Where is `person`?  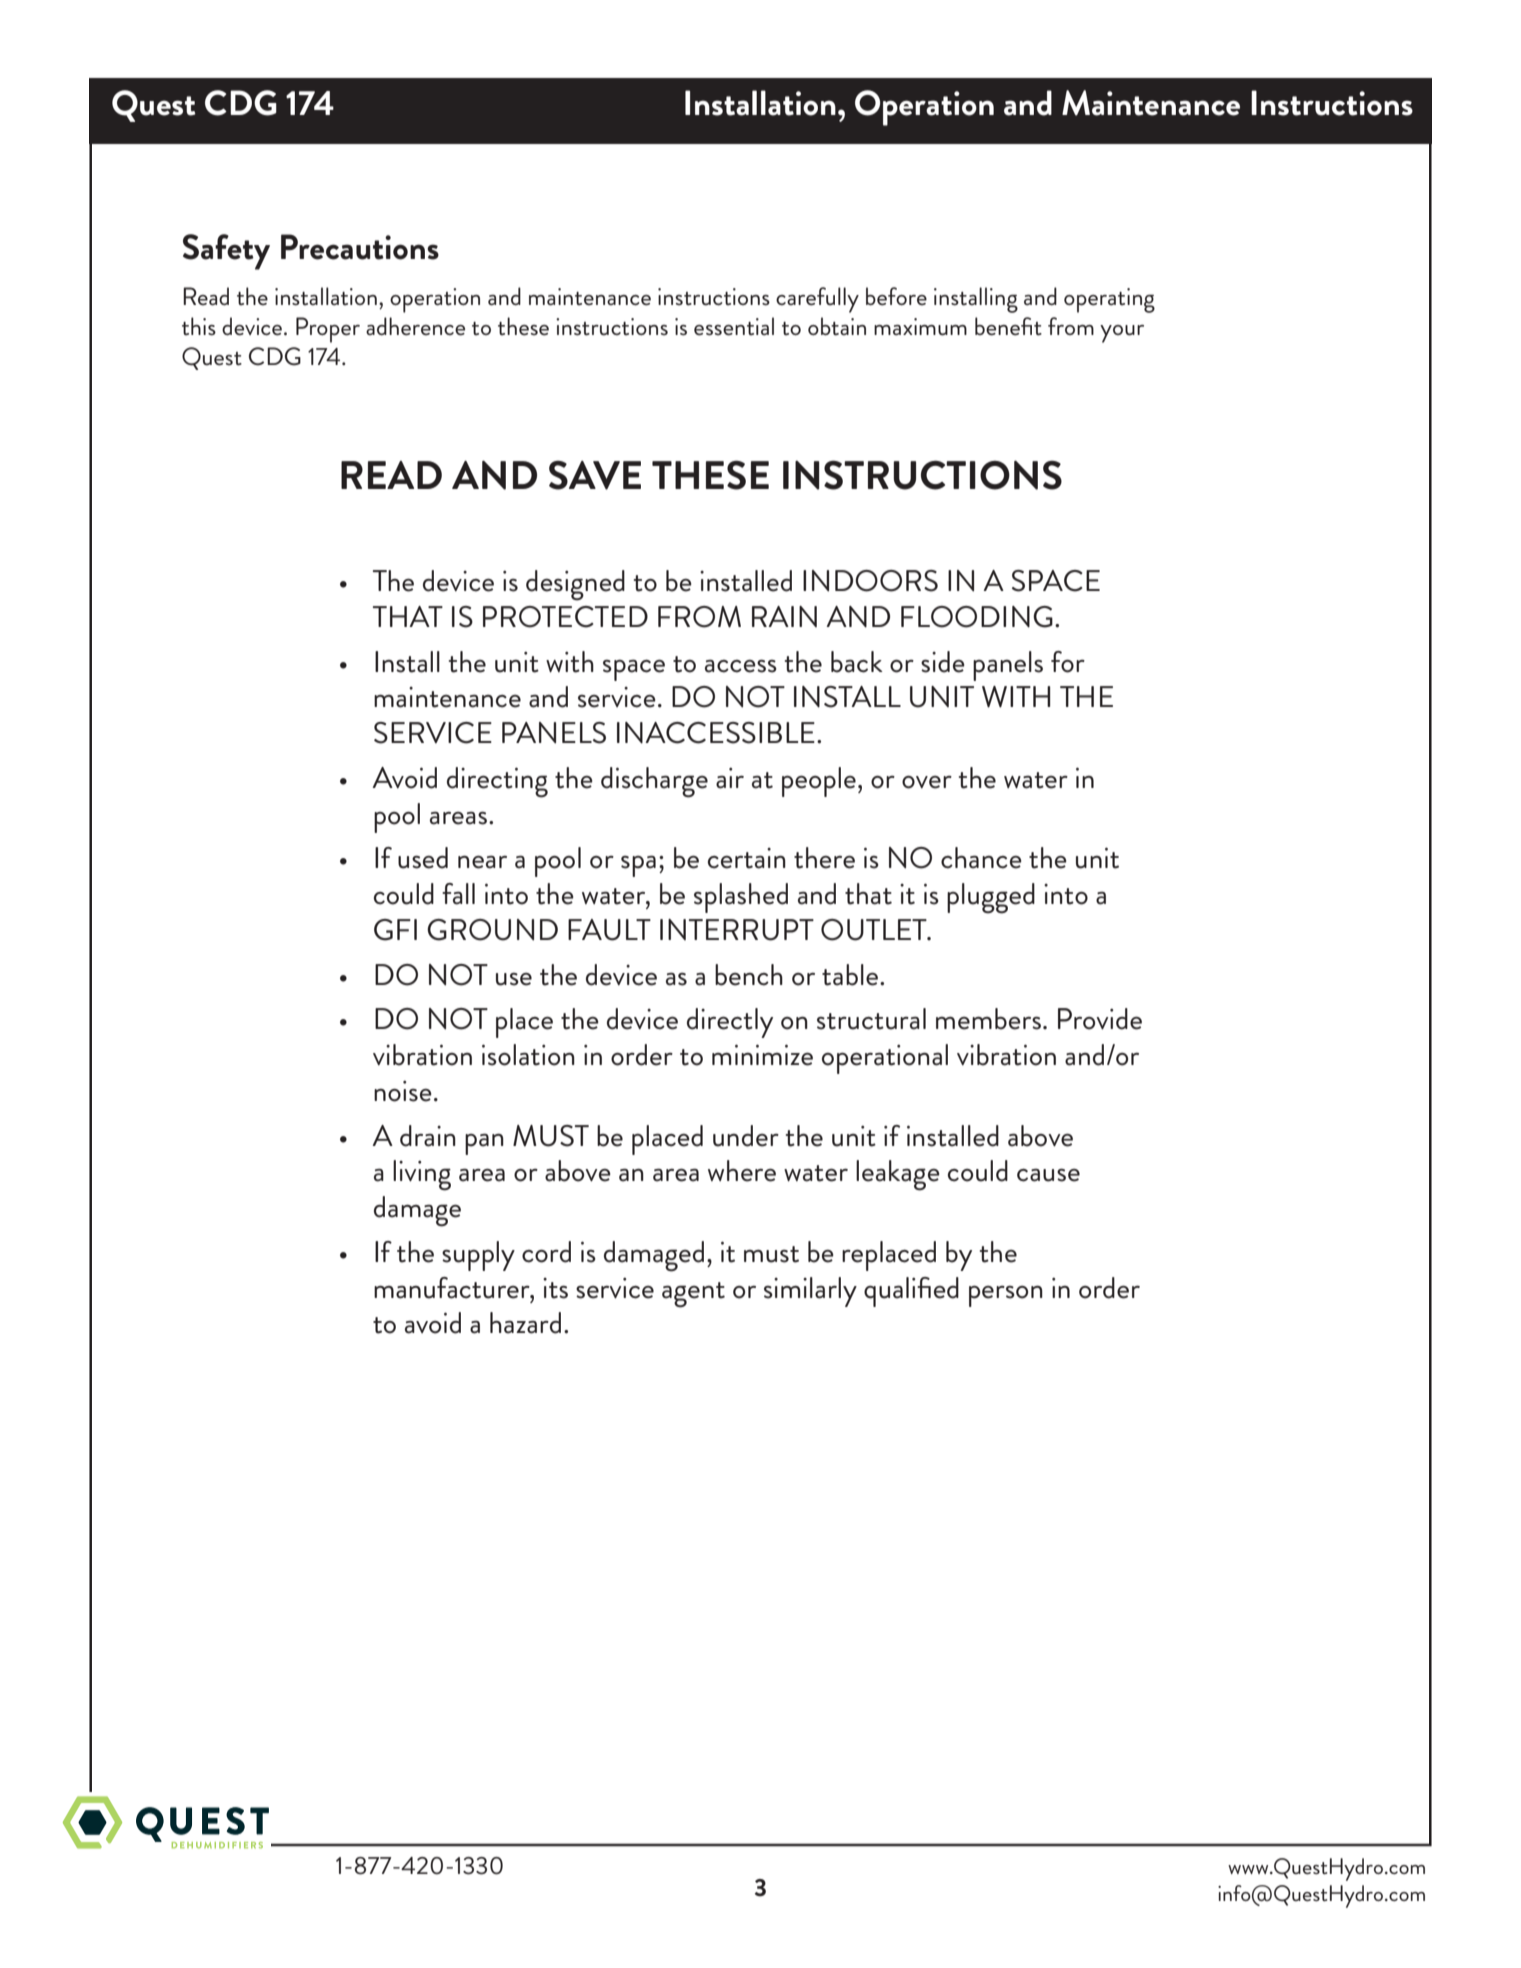 person is located at coordinates (1006, 1296).
